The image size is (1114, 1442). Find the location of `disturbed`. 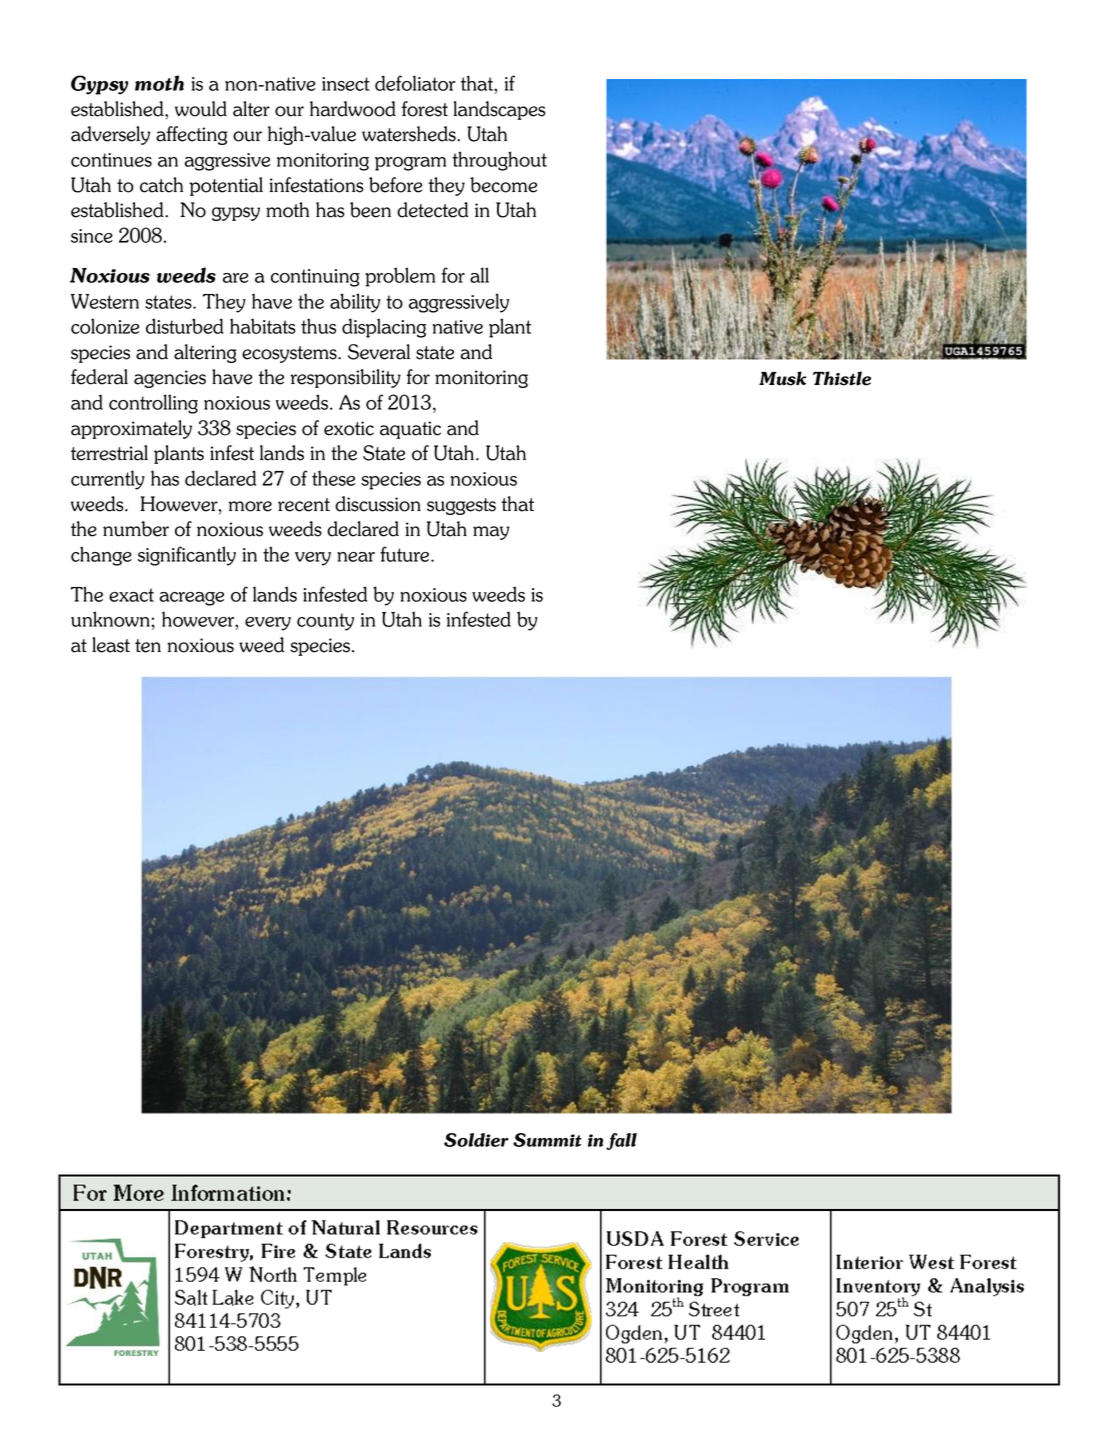

disturbed is located at coordinates (185, 326).
